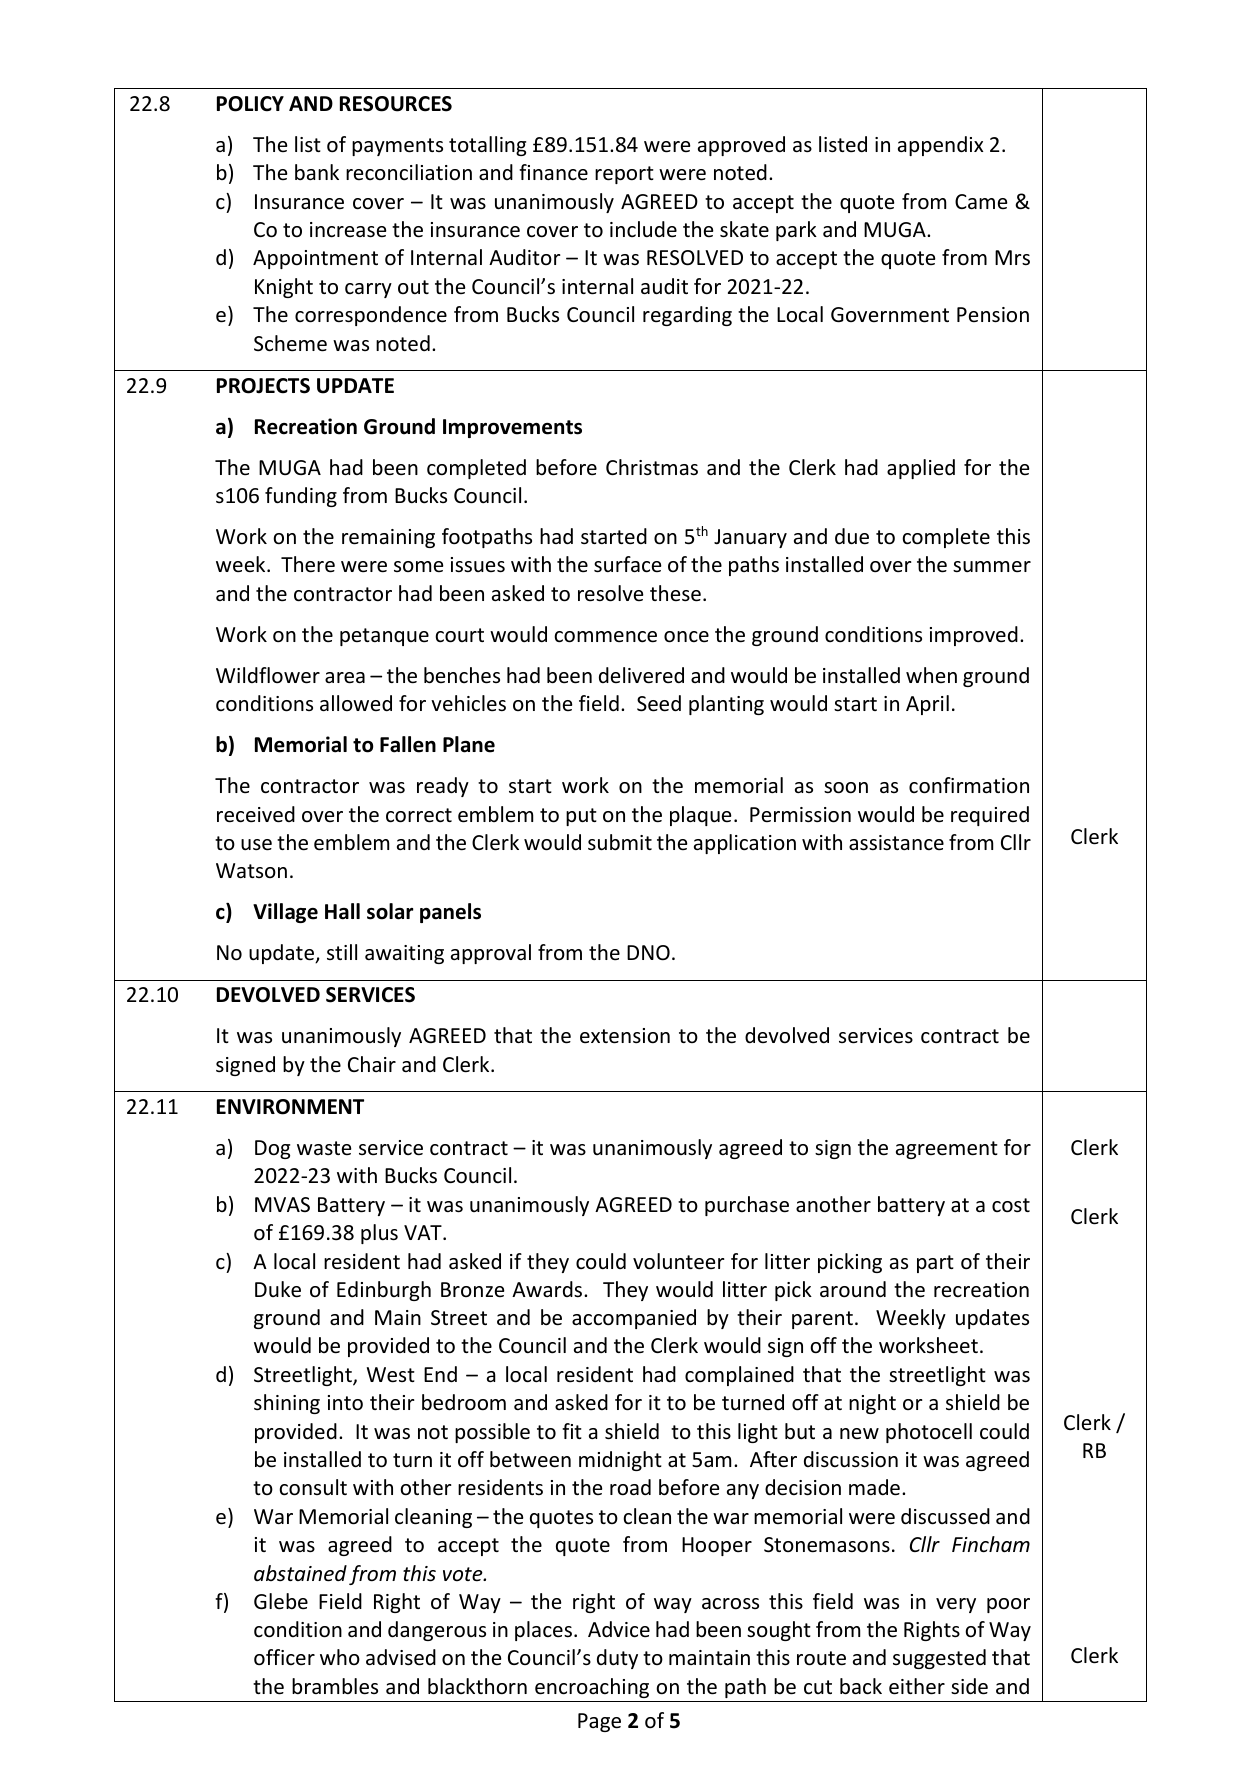 Image resolution: width=1257 pixels, height=1778 pixels. What do you see at coordinates (624, 175) in the screenshot?
I see `report` at bounding box center [624, 175].
